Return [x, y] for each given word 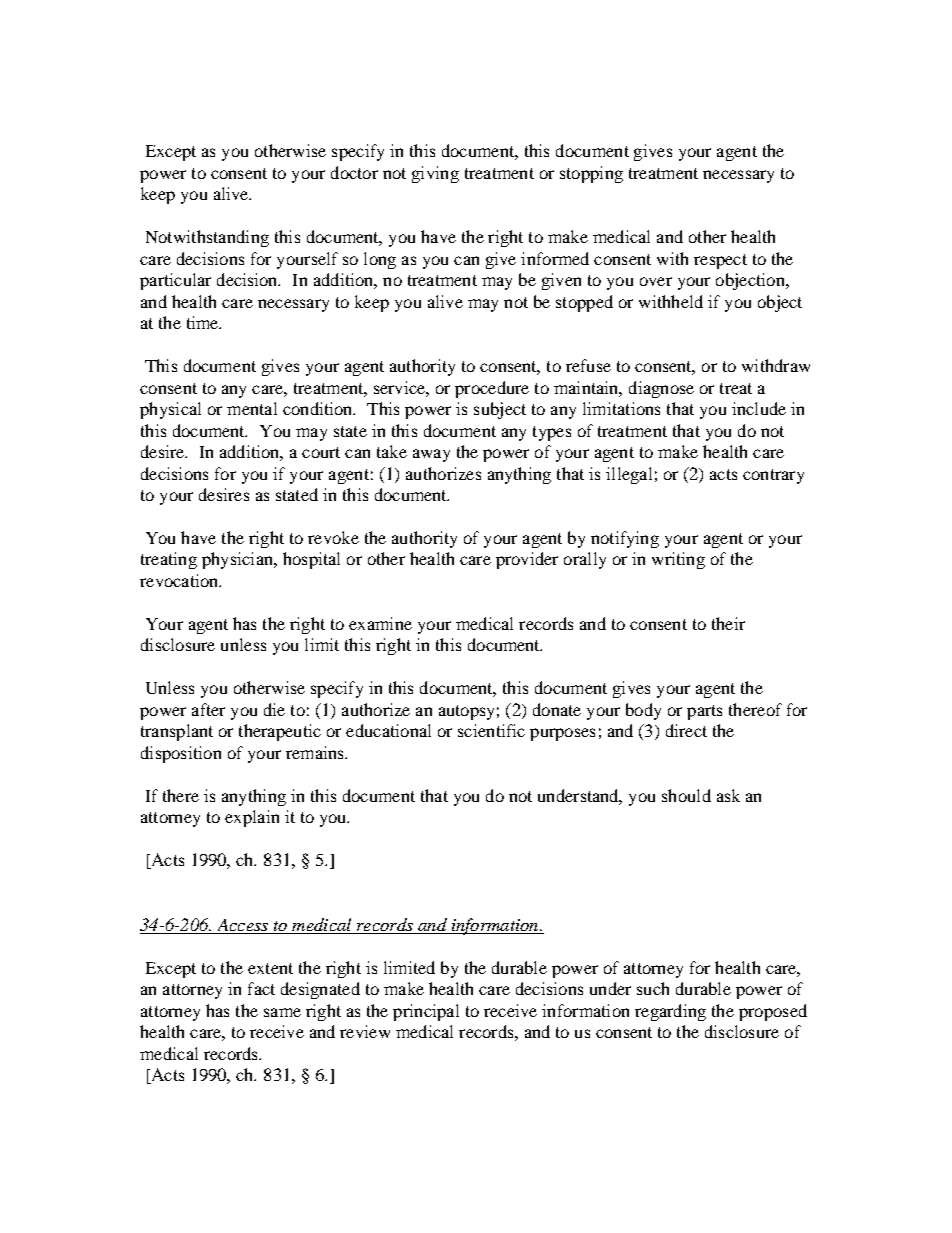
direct [686, 730]
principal [426, 1012]
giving [435, 174]
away [431, 455]
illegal [629, 475]
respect [720, 261]
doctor [354, 172]
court [321, 452]
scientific [491, 730]
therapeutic [280, 732]
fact [261, 988]
